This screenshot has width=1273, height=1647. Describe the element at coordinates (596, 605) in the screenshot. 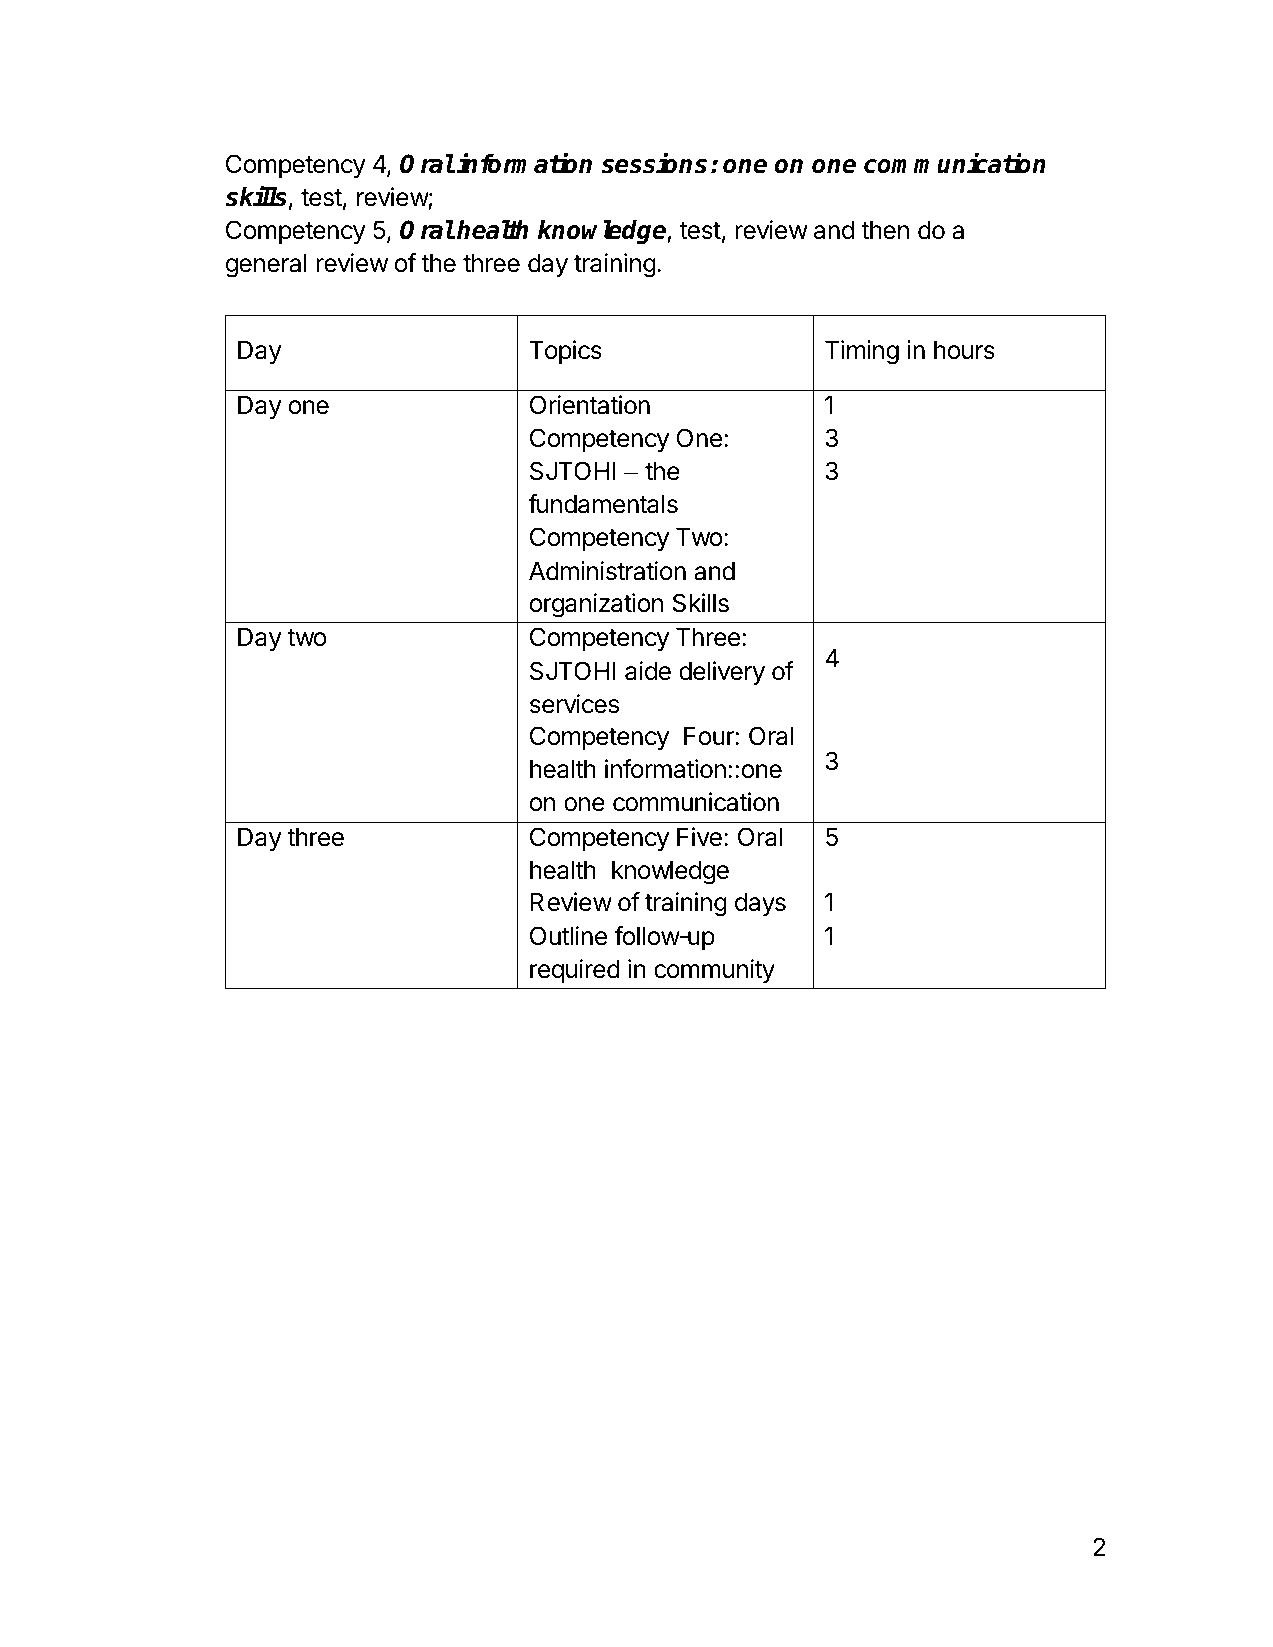

I see `organization` at that location.
